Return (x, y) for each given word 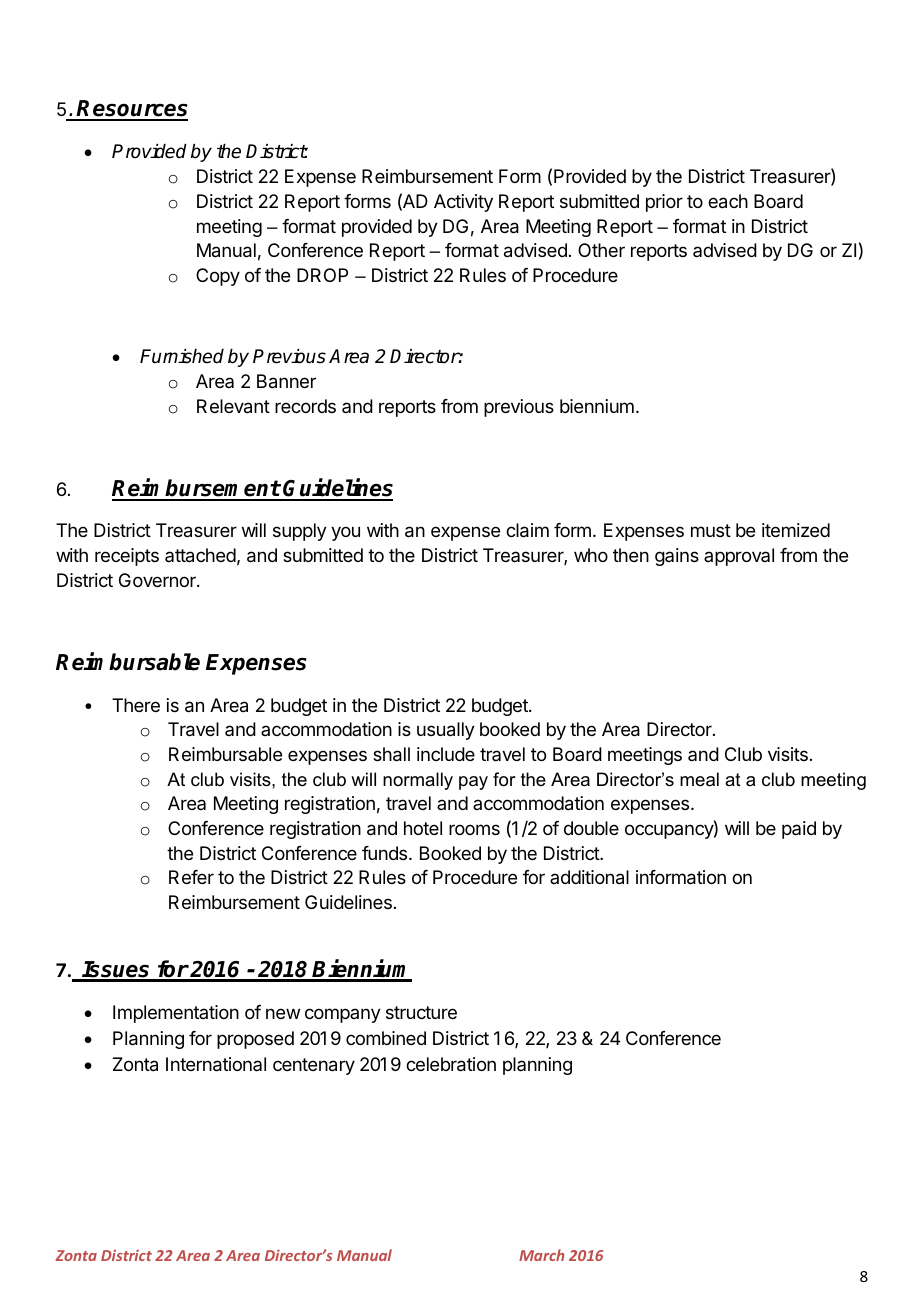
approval (739, 557)
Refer (191, 877)
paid (799, 830)
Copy (218, 277)
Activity (463, 203)
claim (527, 530)
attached (200, 555)
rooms (474, 829)
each (728, 201)
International (216, 1064)
